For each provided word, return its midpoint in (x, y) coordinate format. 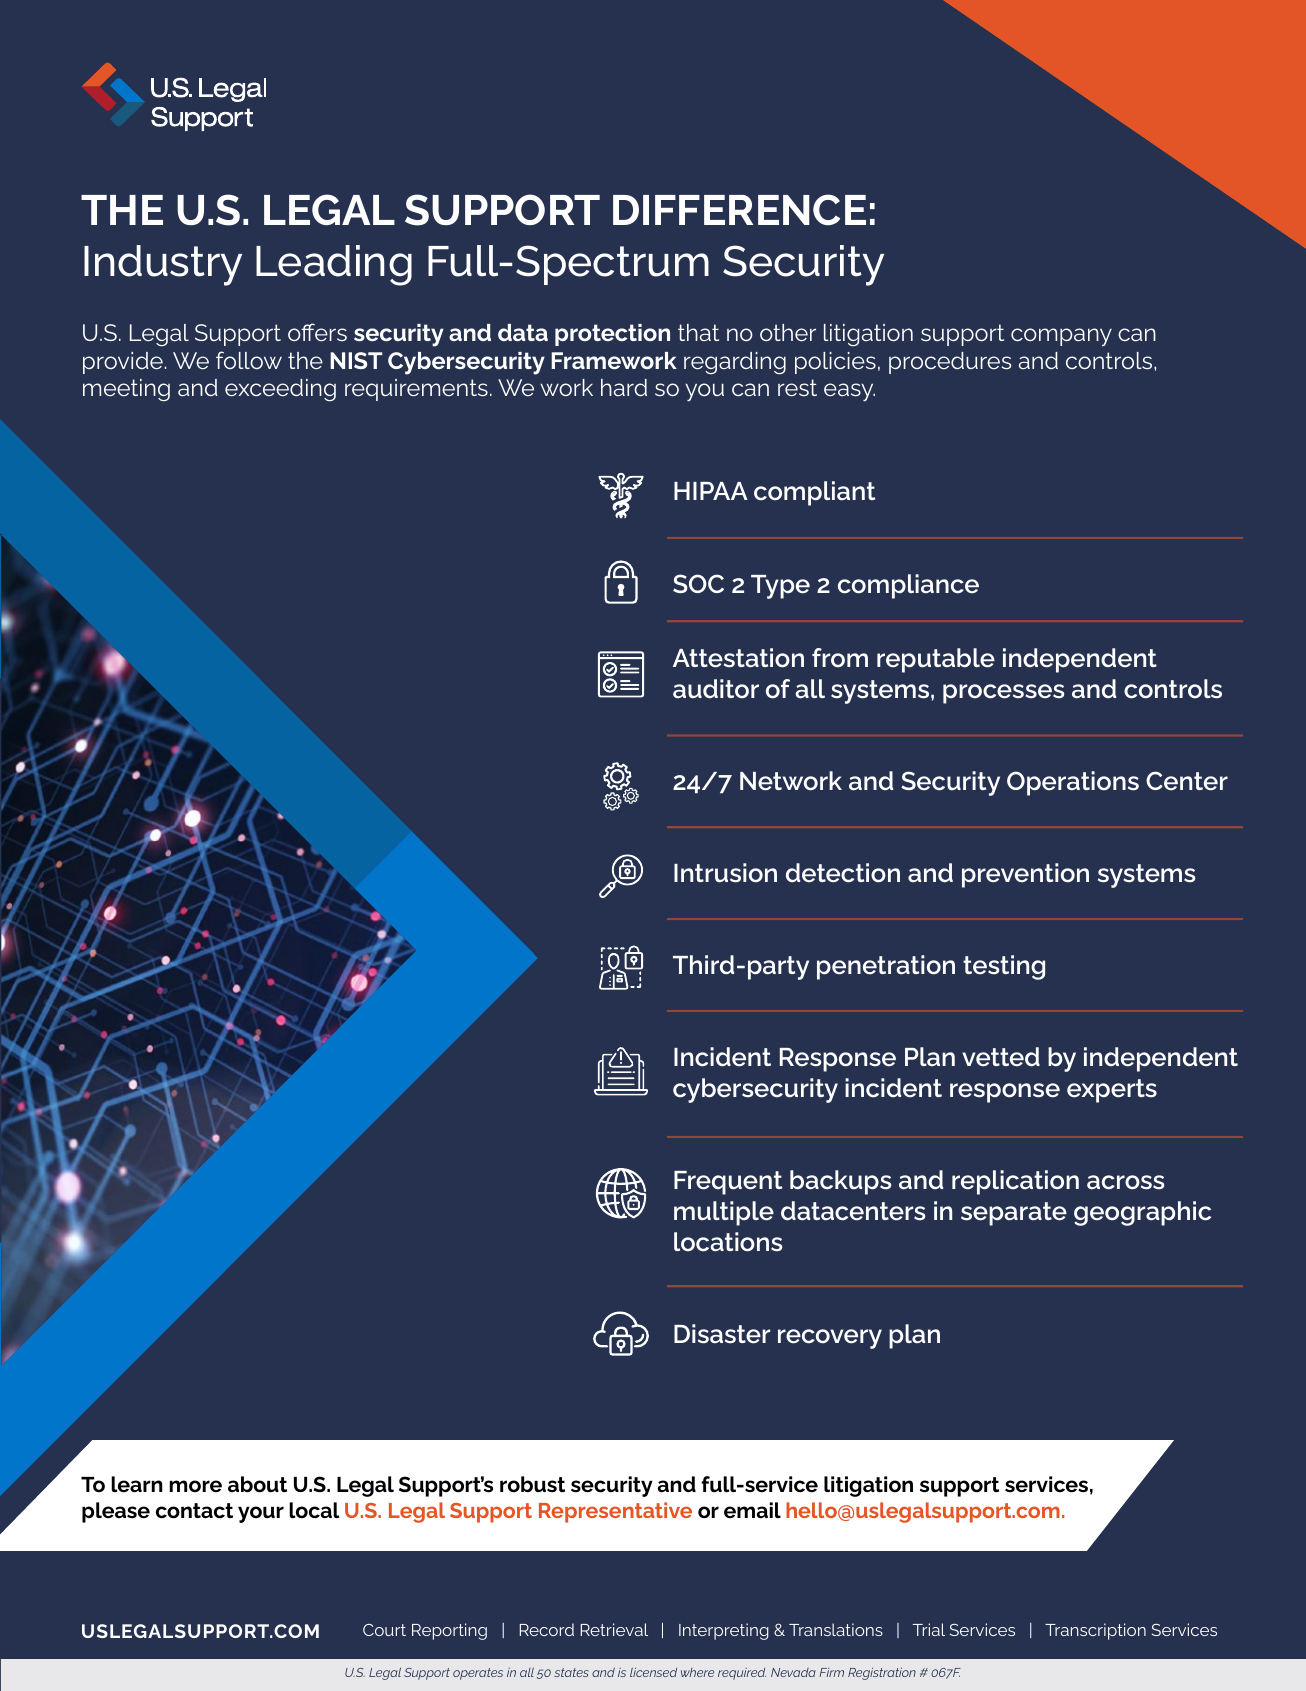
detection (843, 873)
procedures (950, 363)
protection (612, 335)
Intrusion (725, 873)
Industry (163, 265)
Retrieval (614, 1629)
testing (1004, 967)
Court (384, 1630)
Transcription (1095, 1631)
